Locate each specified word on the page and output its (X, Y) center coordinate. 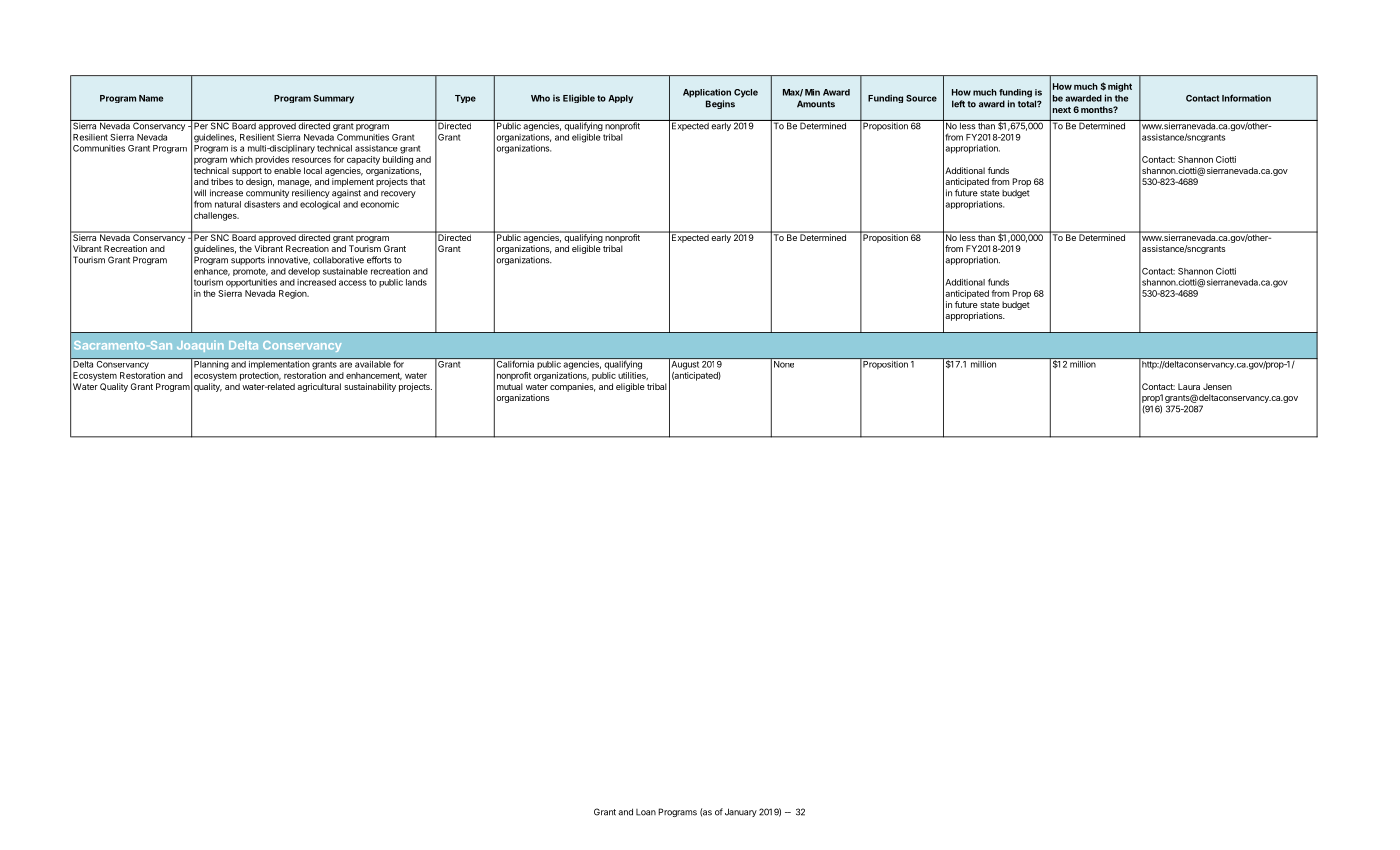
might (1120, 87)
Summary (334, 99)
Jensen (1217, 386)
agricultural (319, 387)
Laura (1189, 386)
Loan (646, 812)
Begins (720, 104)
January (741, 812)
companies (573, 387)
